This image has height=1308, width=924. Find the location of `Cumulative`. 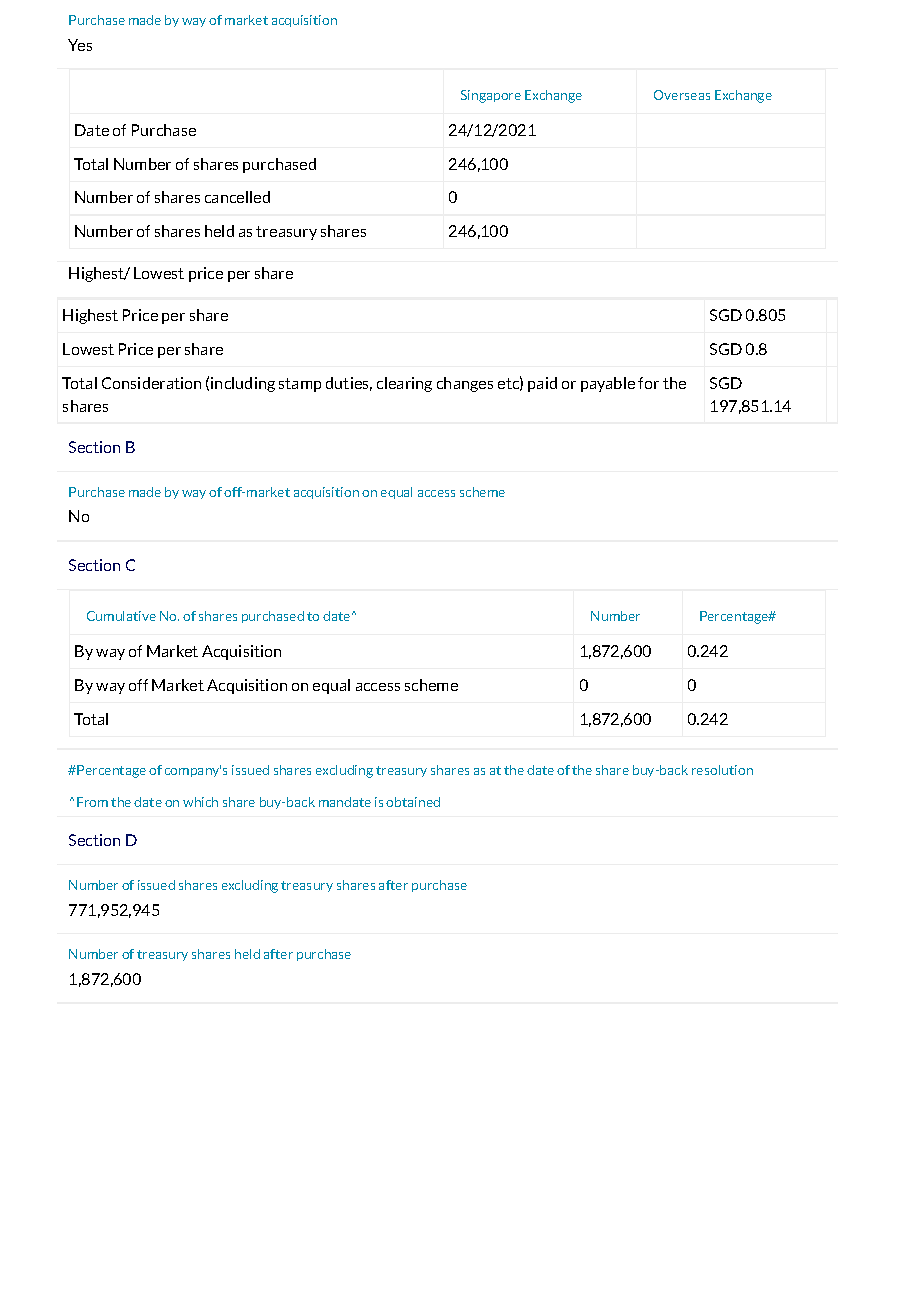

Cumulative is located at coordinates (121, 616).
